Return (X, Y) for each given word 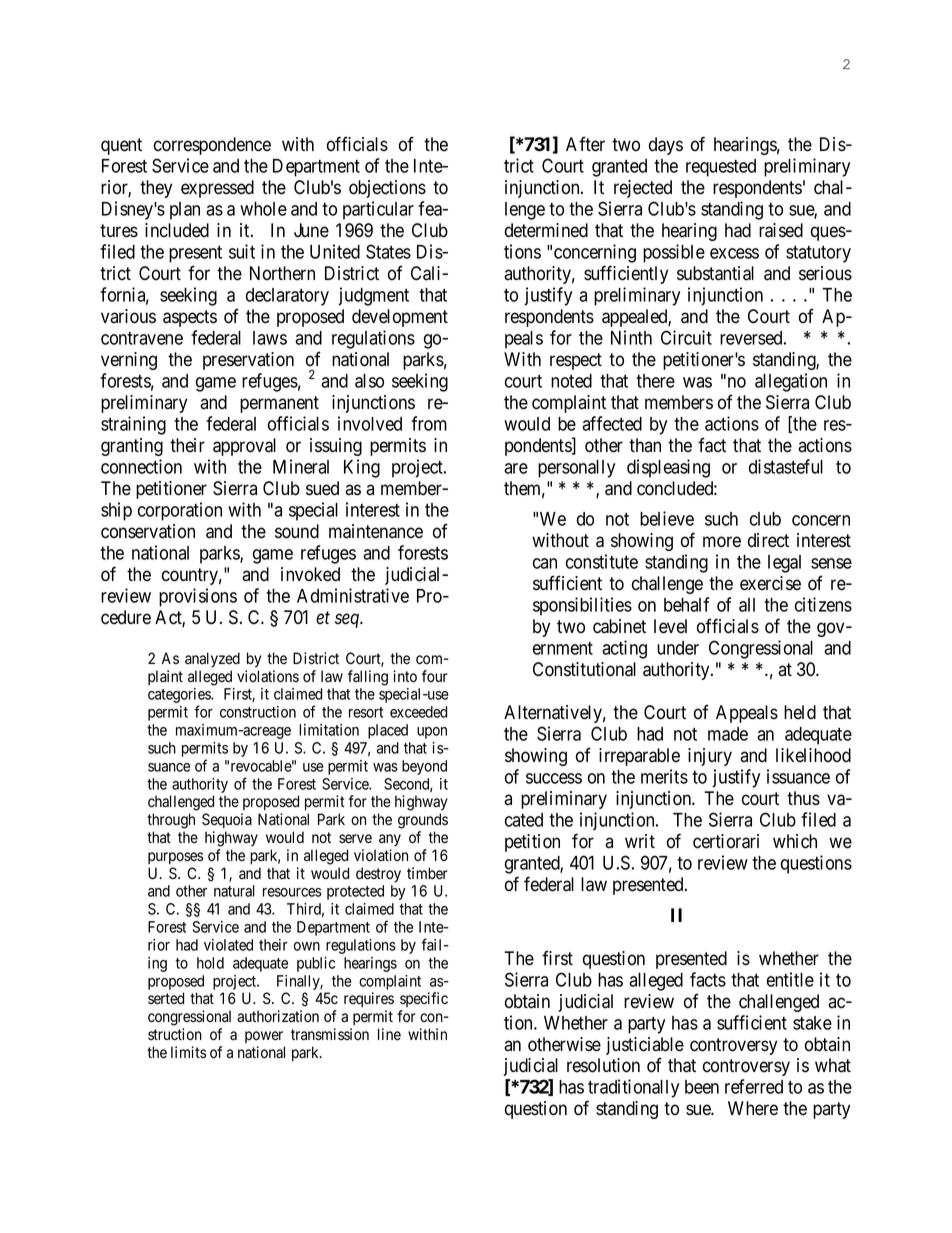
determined (546, 230)
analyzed (212, 660)
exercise (770, 583)
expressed (217, 189)
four (435, 676)
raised (781, 230)
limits (189, 1052)
